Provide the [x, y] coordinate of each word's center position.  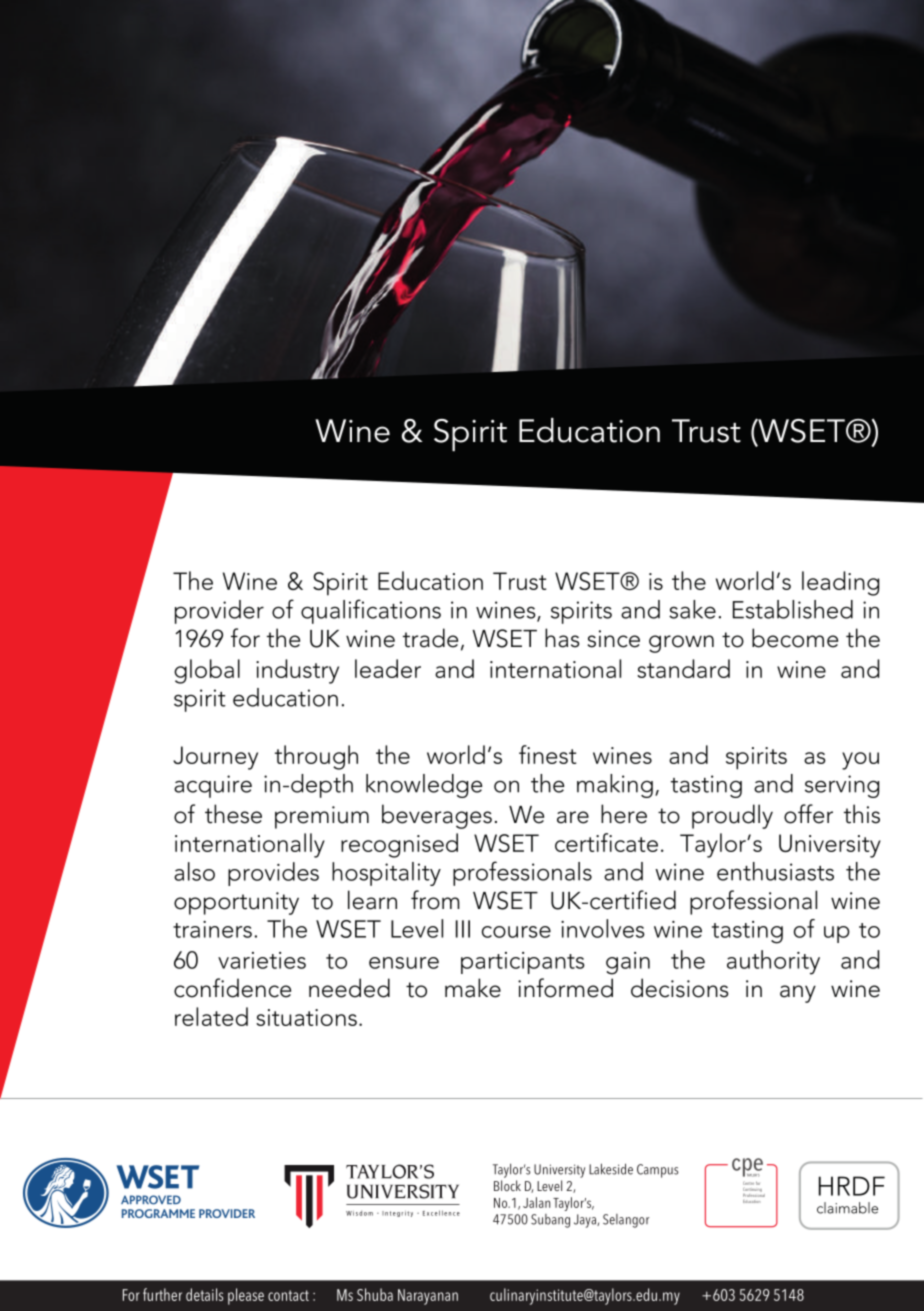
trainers [212, 929]
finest [547, 754]
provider [219, 612]
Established [793, 609]
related [211, 1016]
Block [507, 1185]
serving [842, 786]
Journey [215, 758]
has [562, 638]
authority [773, 962]
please [246, 1296]
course [516, 932]
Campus [657, 1171]
